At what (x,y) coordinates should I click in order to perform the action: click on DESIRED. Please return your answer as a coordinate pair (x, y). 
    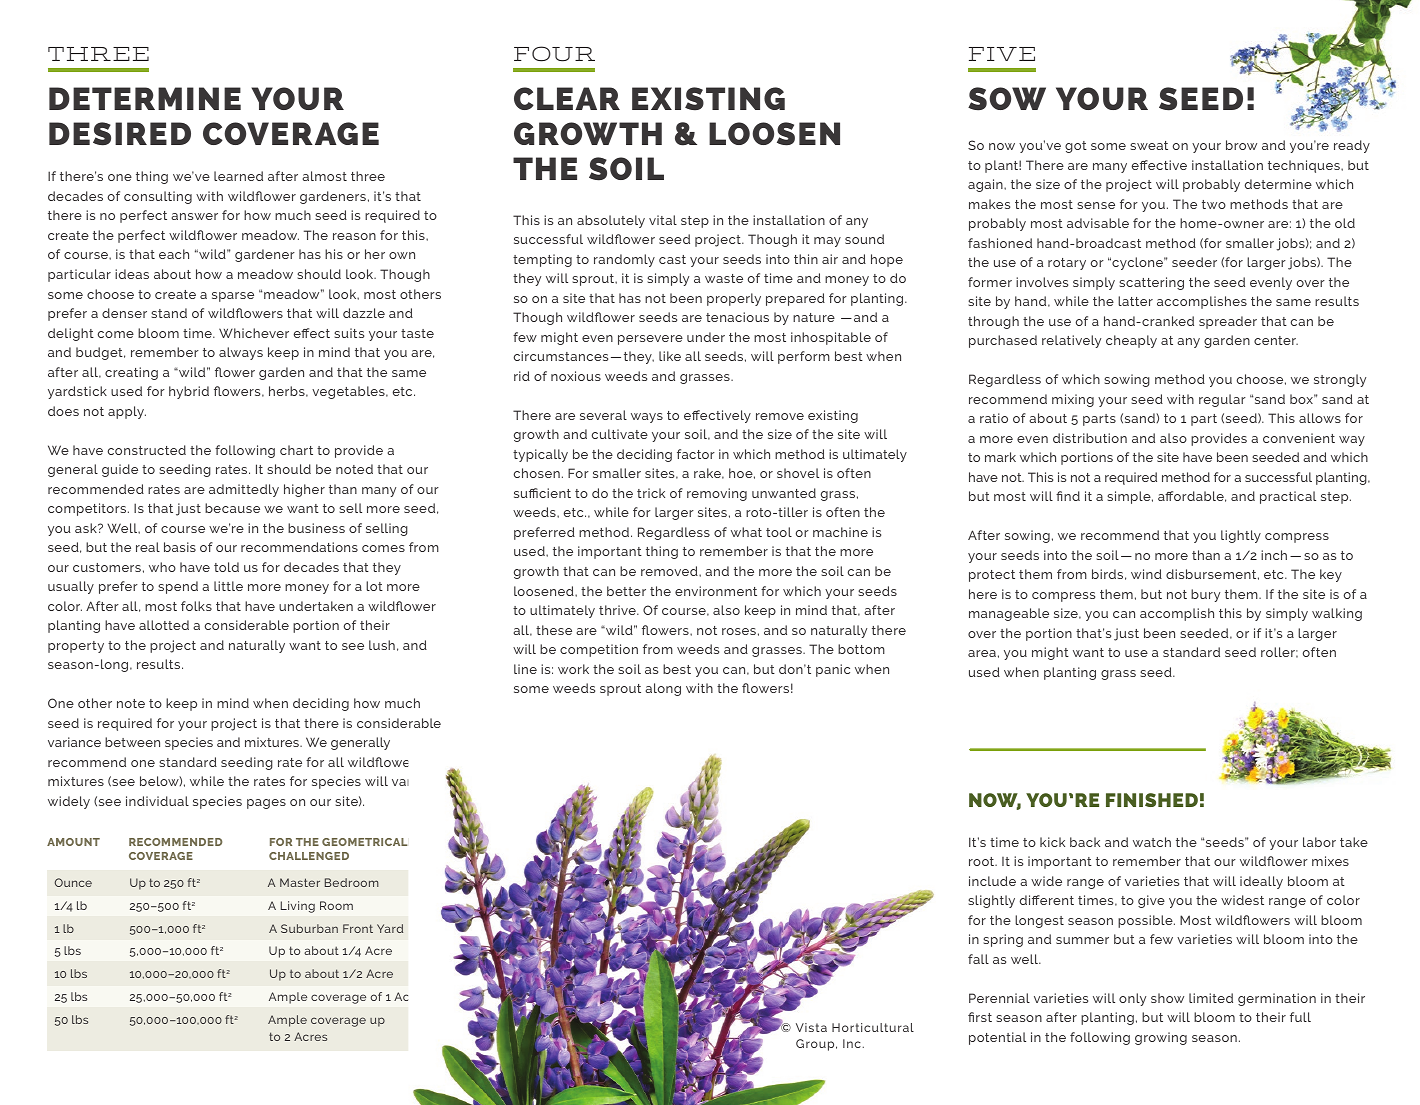
    Looking at the image, I should click on (120, 134).
